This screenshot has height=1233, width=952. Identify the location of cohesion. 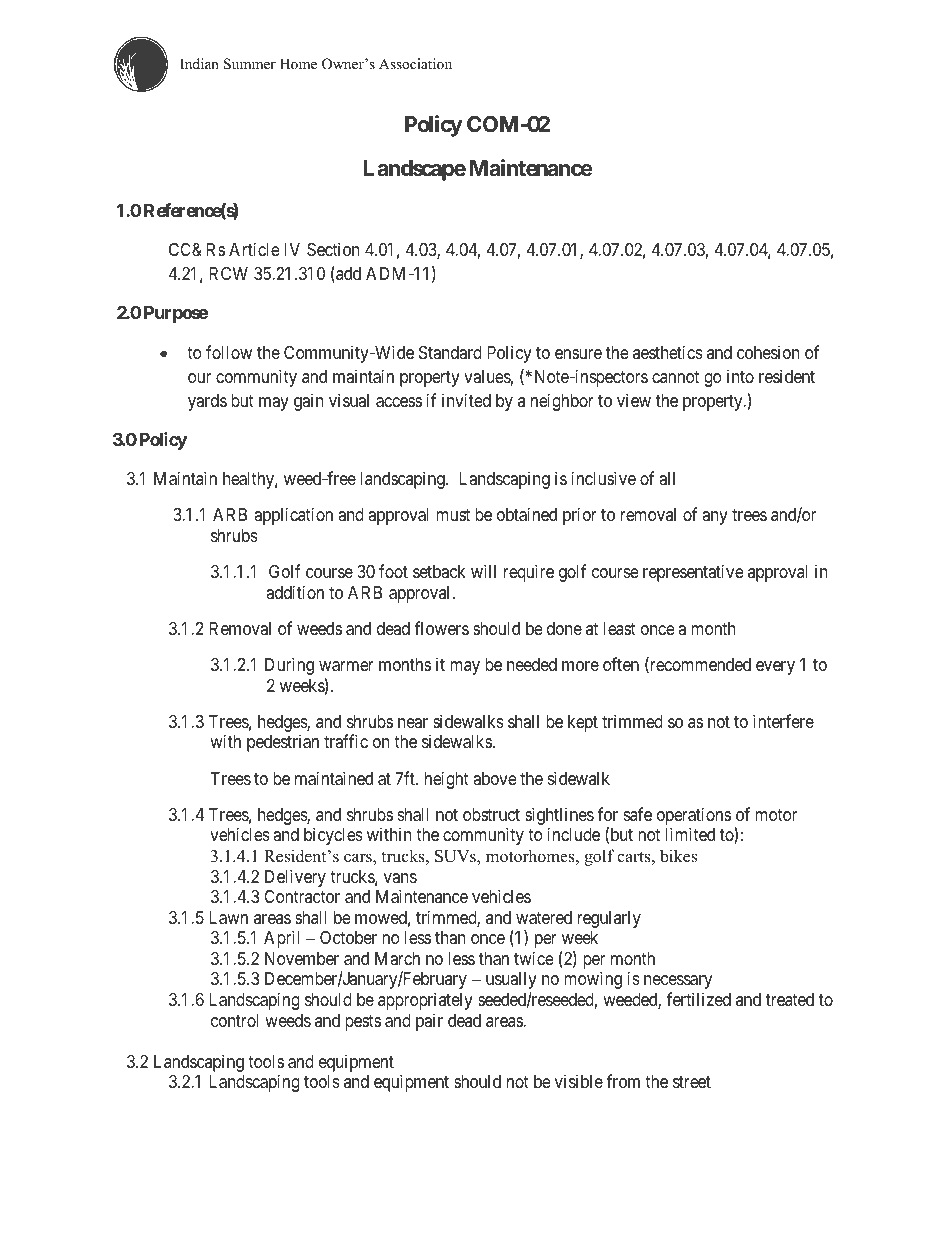
(768, 352).
